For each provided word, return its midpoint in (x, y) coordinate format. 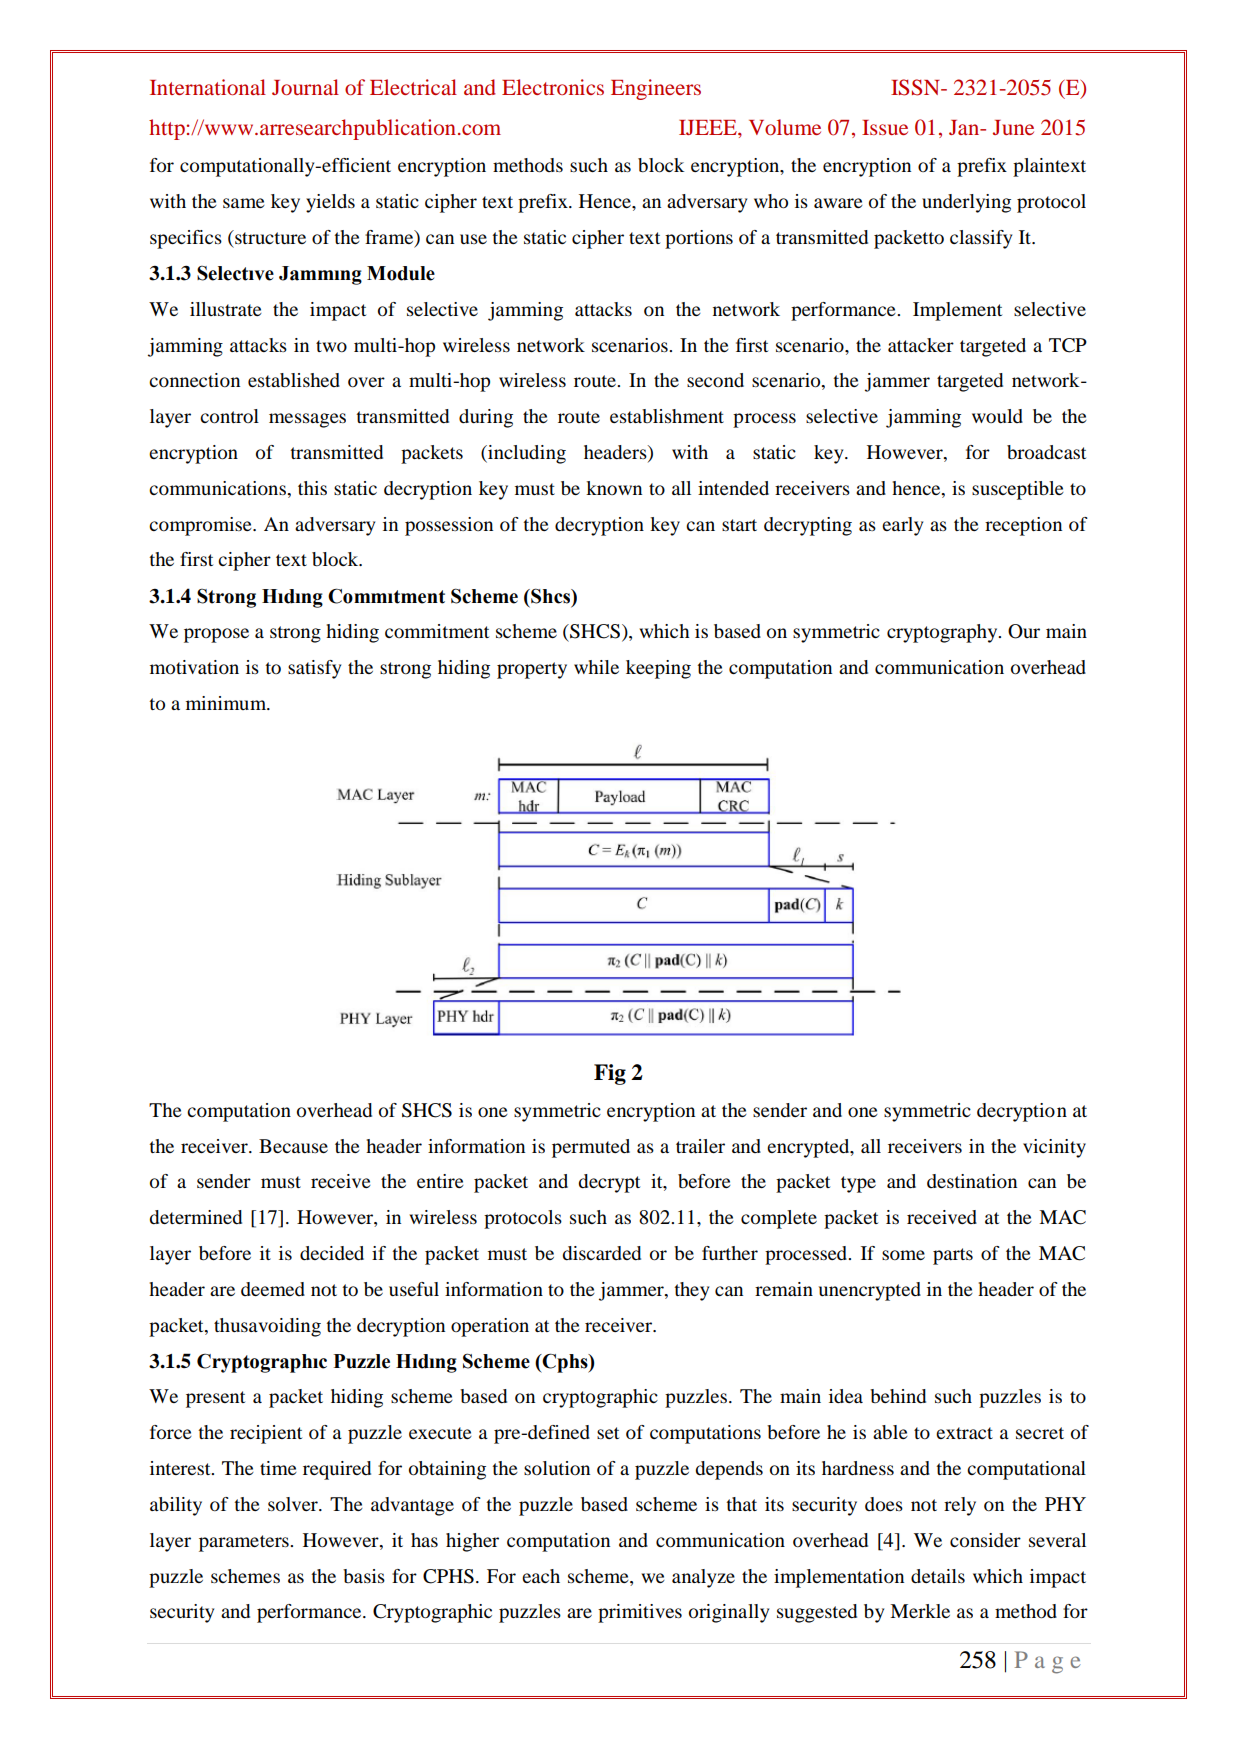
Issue (885, 127)
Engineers (656, 89)
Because (293, 1146)
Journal (305, 87)
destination (972, 1181)
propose (216, 635)
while (596, 667)
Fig (610, 1074)
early (902, 526)
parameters (245, 1543)
